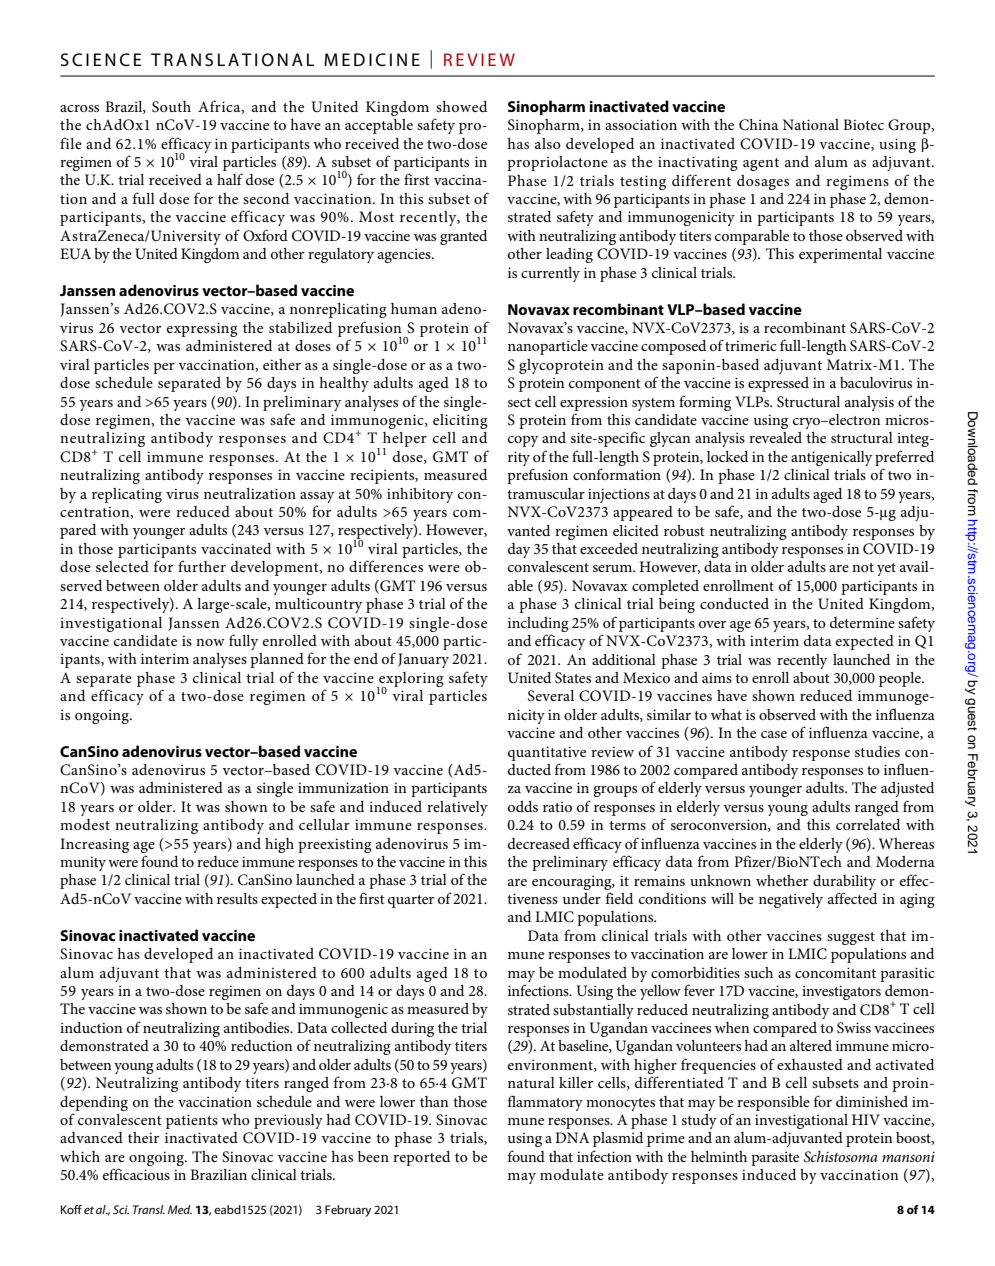 The width and height of the image is (995, 1266). I want to click on China, so click(758, 125).
